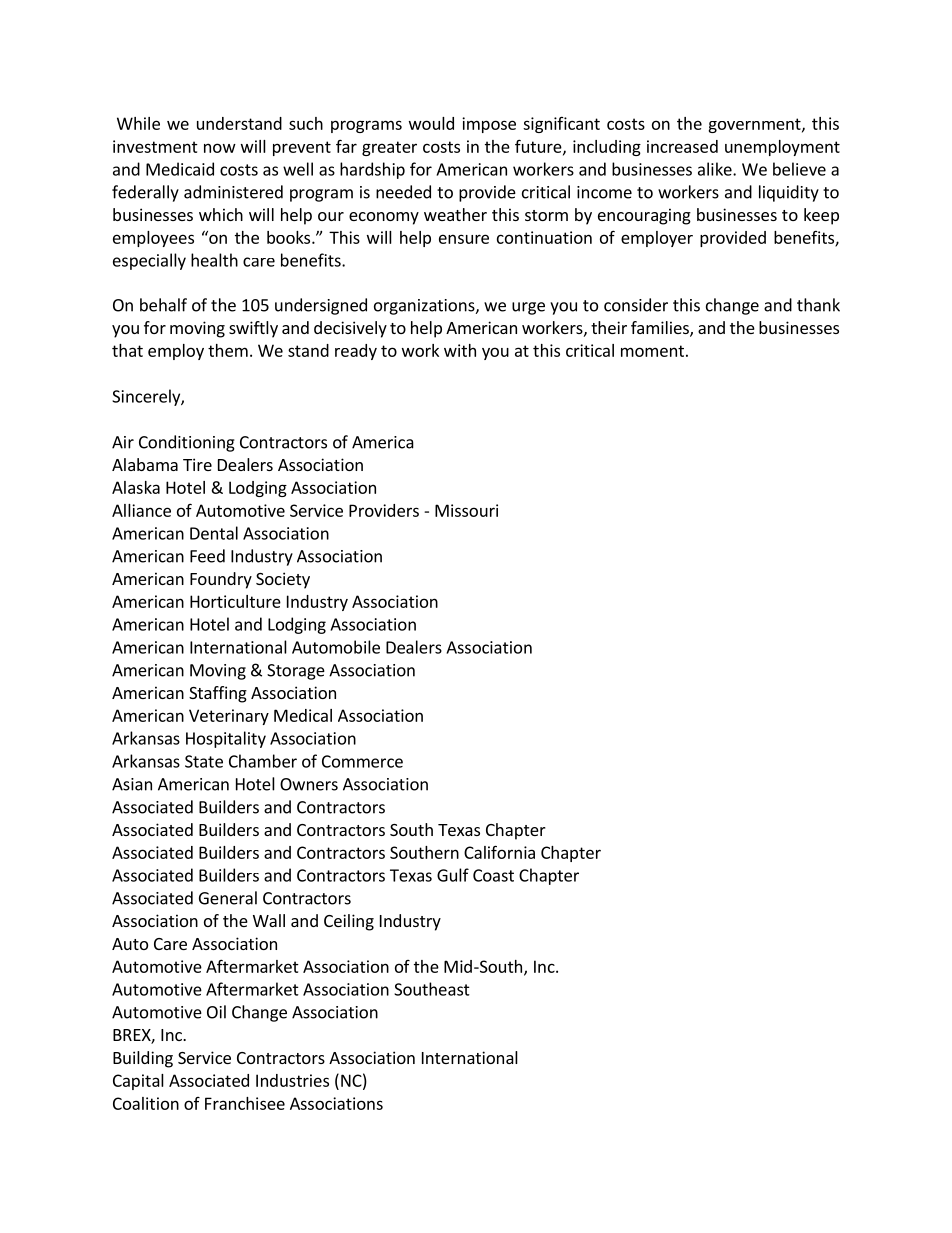  What do you see at coordinates (362, 761) in the image?
I see `Commerce` at bounding box center [362, 761].
